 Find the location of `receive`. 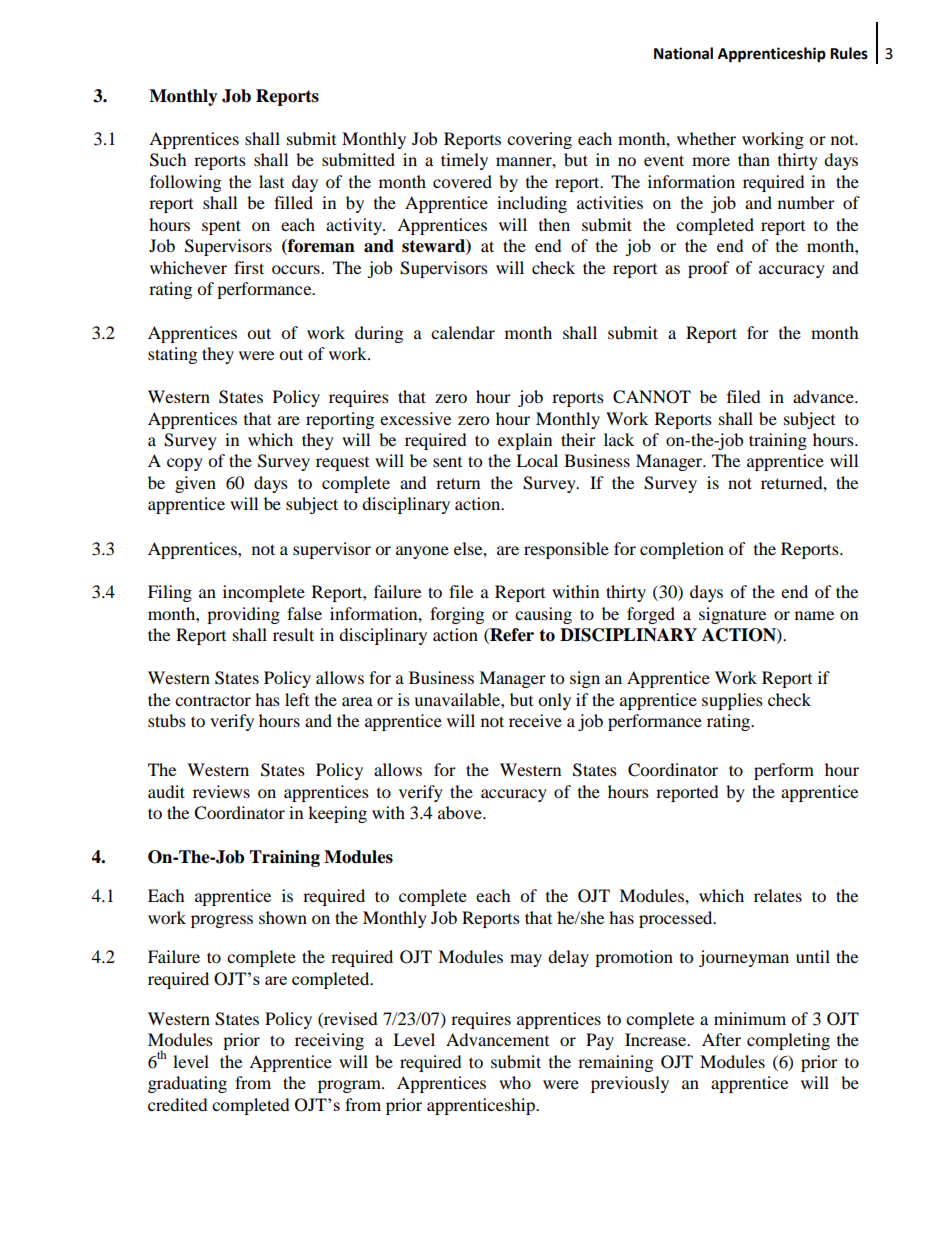

receive is located at coordinates (535, 720).
